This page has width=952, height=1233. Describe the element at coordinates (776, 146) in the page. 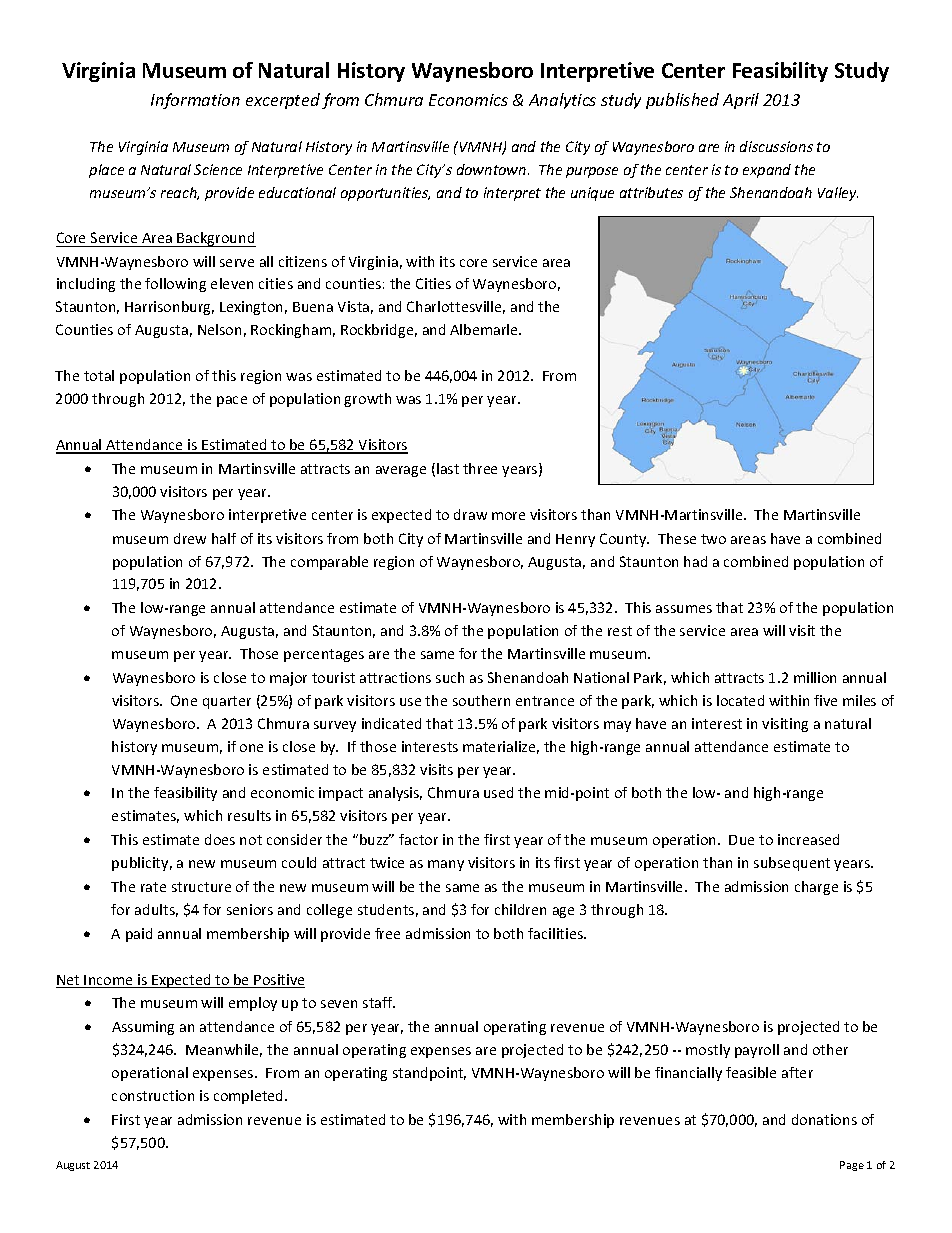

I see `discussions` at that location.
